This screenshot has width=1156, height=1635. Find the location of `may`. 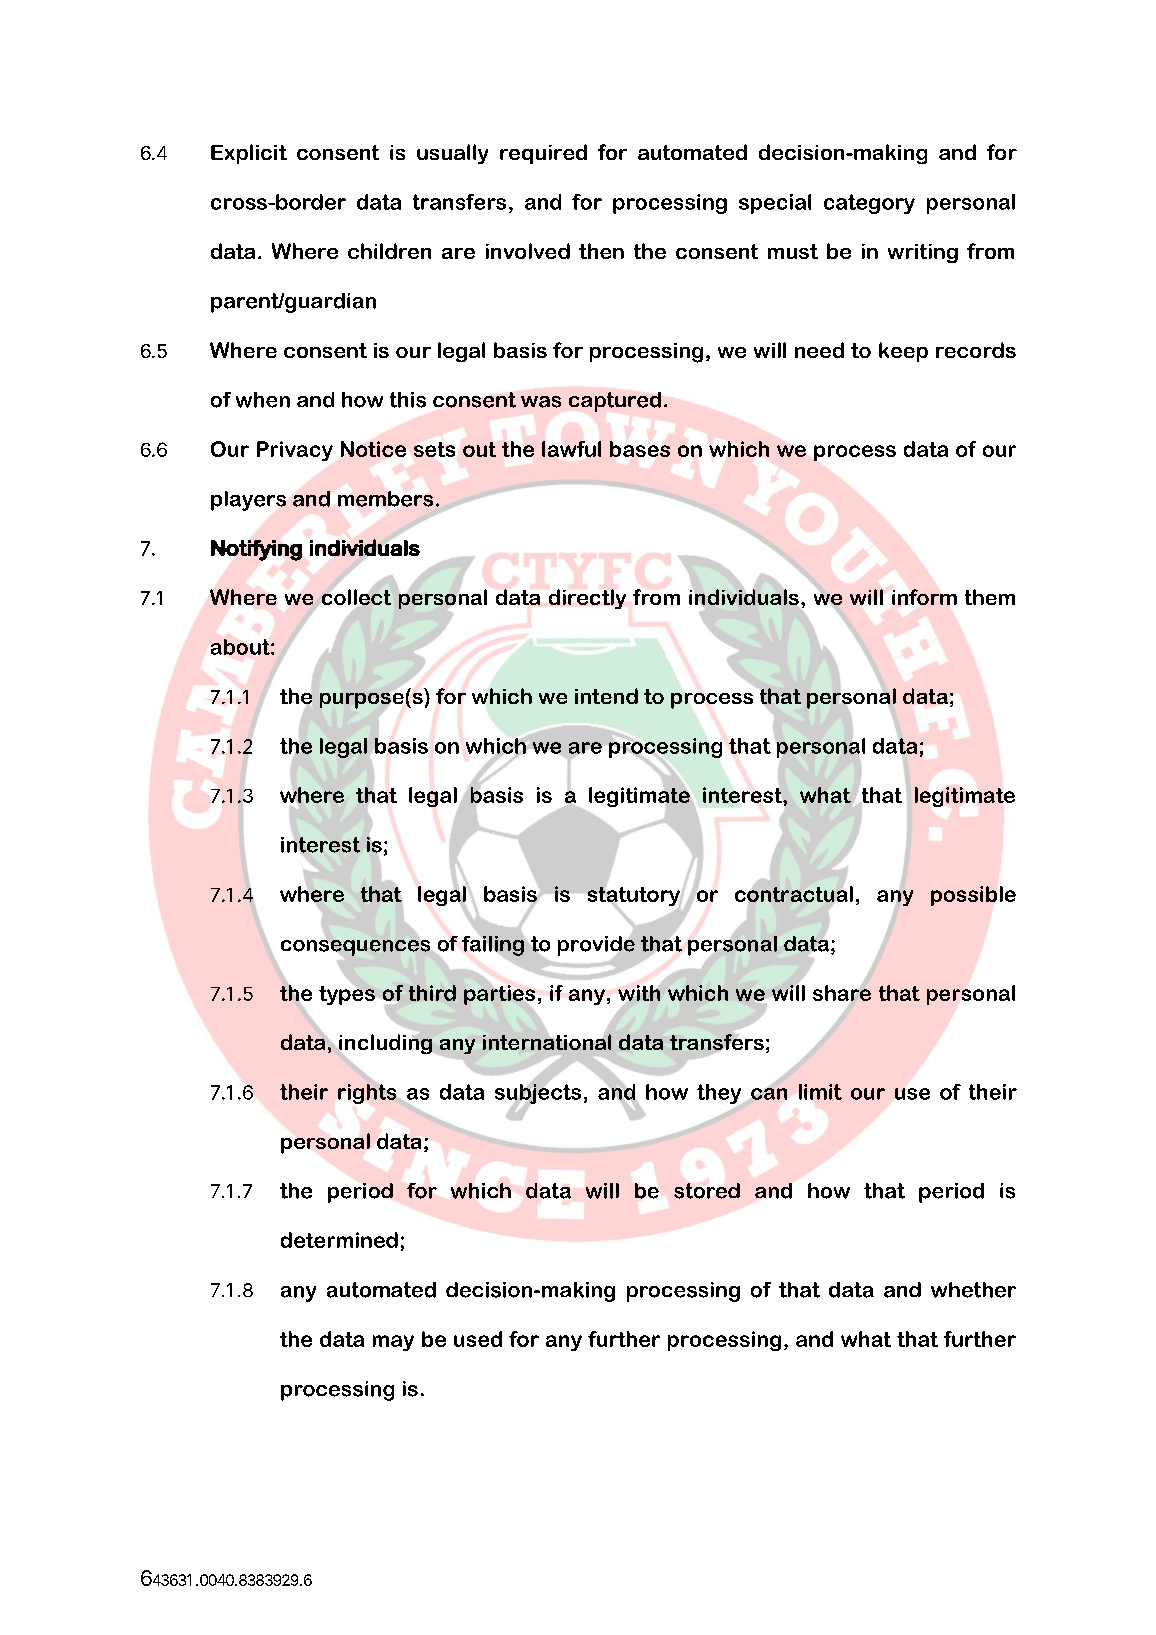

may is located at coordinates (393, 1343).
